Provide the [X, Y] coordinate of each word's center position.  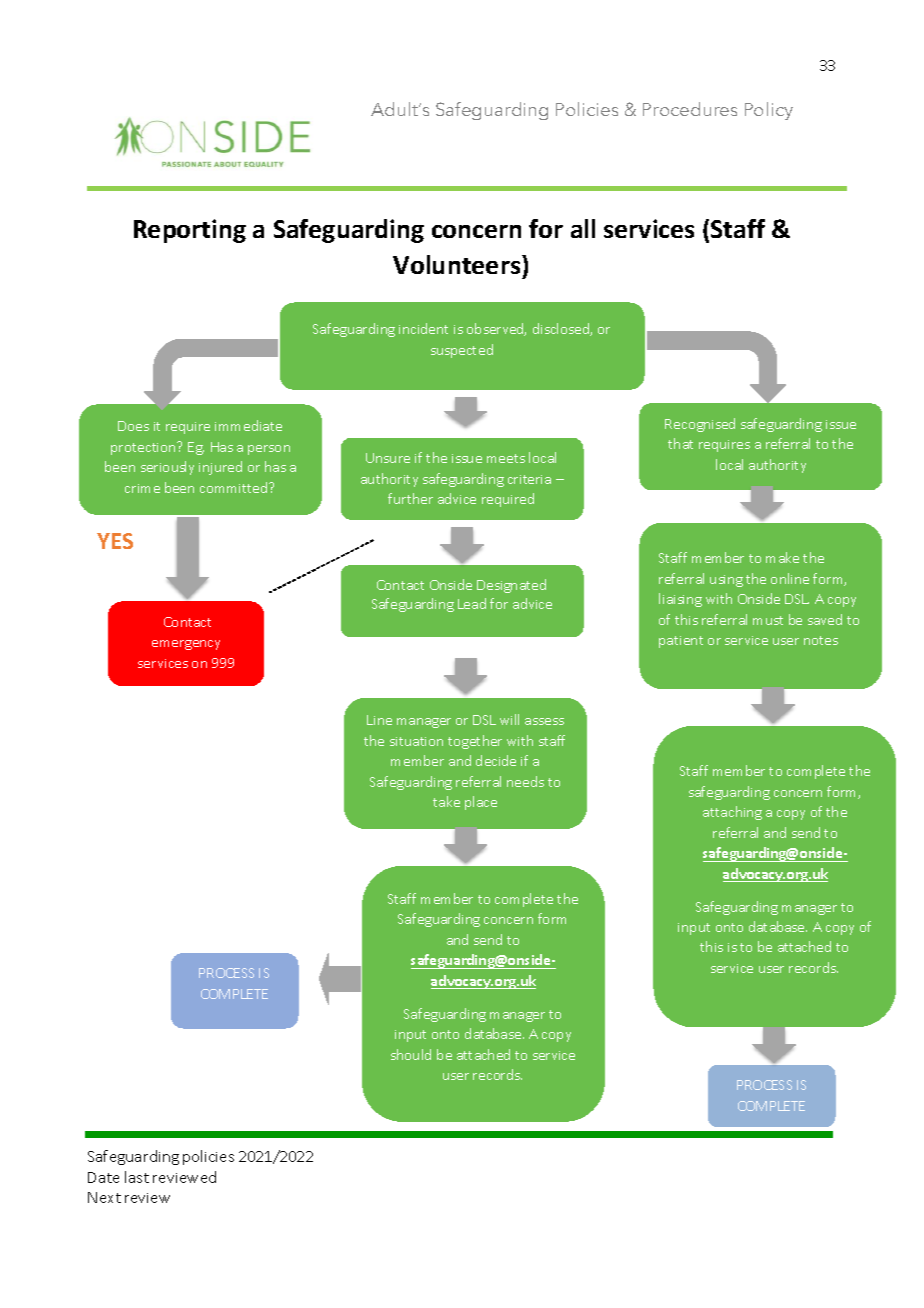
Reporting [190, 231]
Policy [769, 111]
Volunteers [458, 264]
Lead [472, 603]
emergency [186, 645]
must [768, 620]
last [137, 1177]
